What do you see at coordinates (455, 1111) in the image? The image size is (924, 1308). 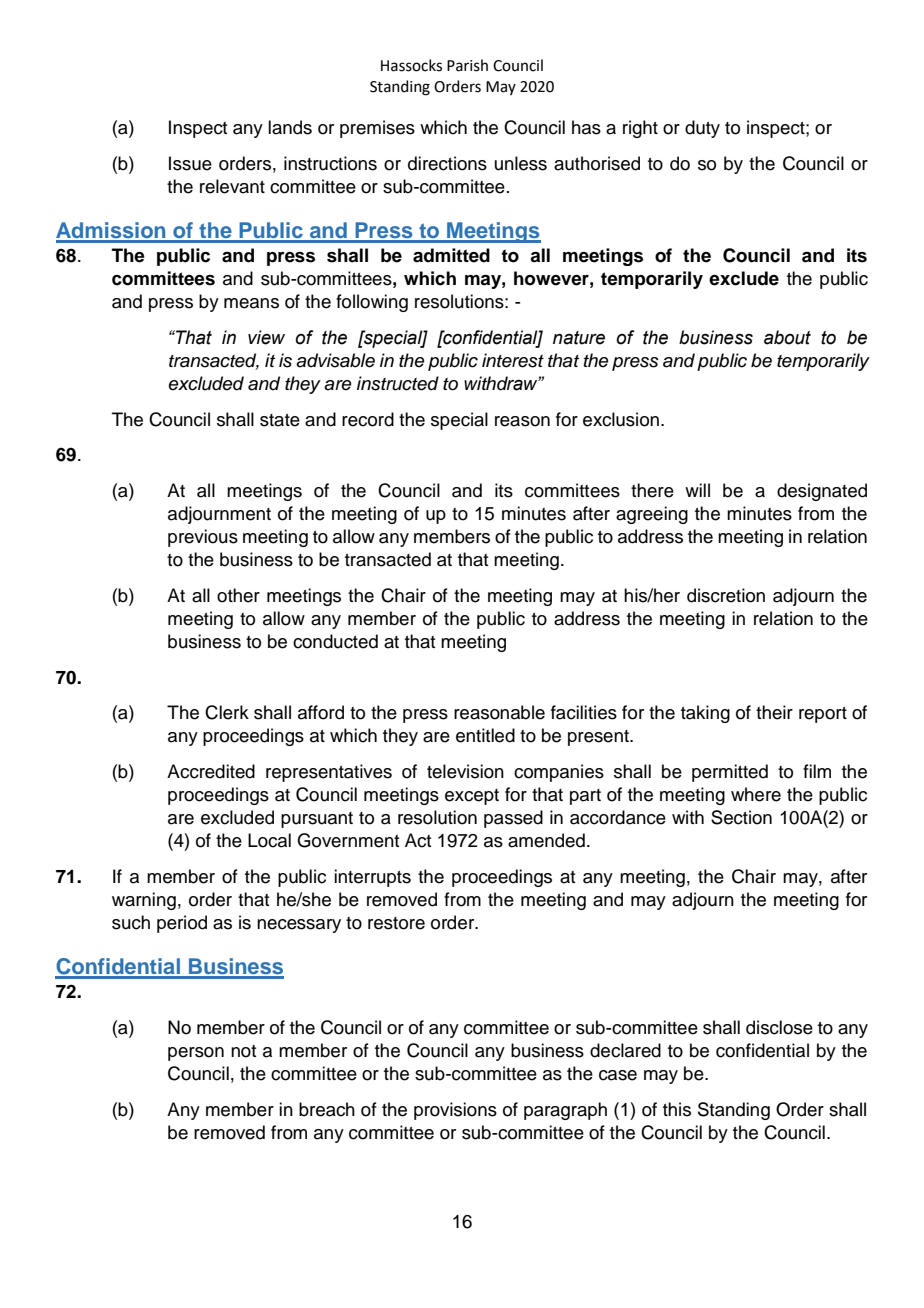 I see `provisions` at bounding box center [455, 1111].
